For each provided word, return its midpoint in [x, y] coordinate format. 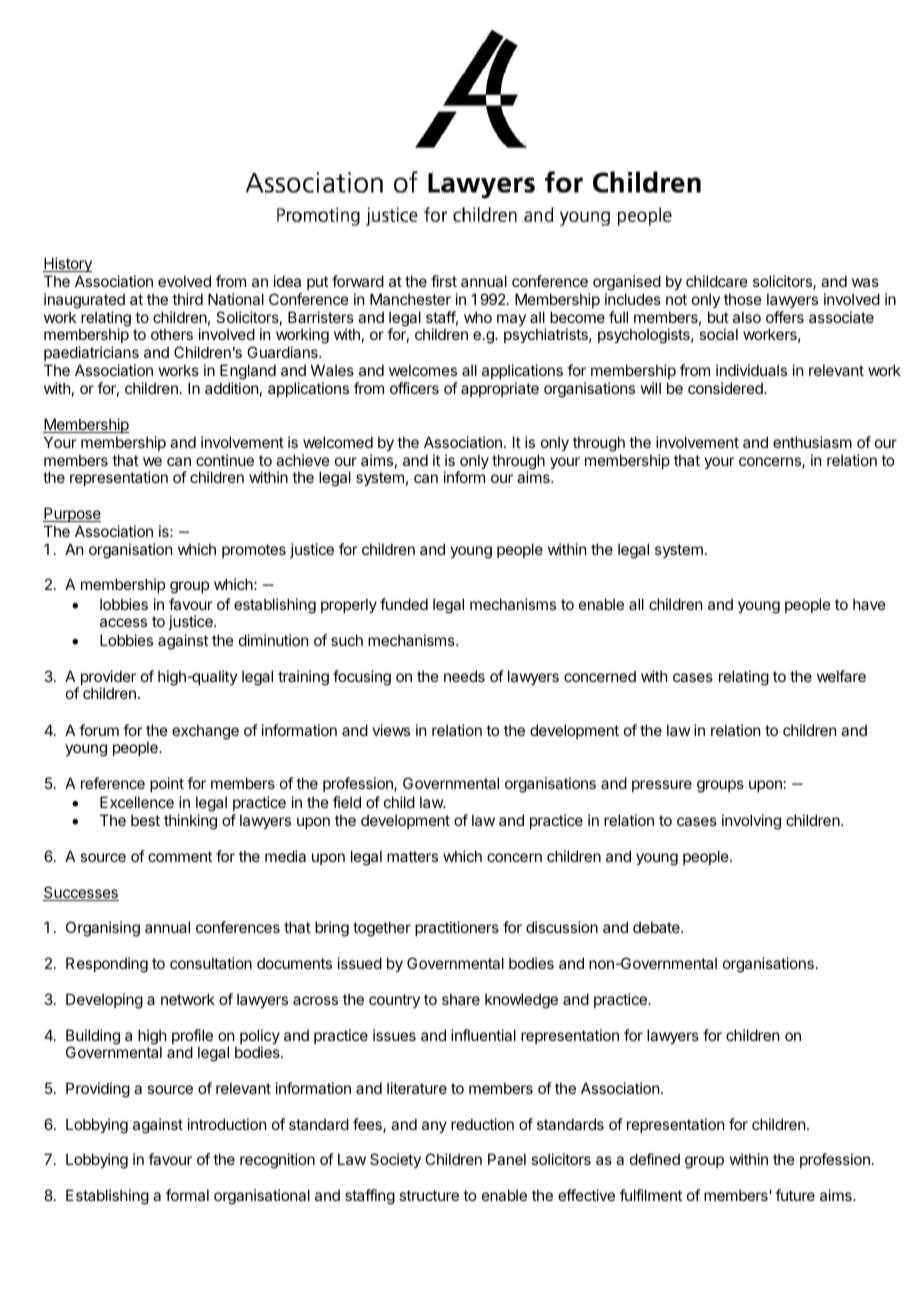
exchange [205, 732]
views [391, 730]
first [444, 281]
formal [187, 1195]
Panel [507, 1159]
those [743, 299]
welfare [841, 676]
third [187, 299]
